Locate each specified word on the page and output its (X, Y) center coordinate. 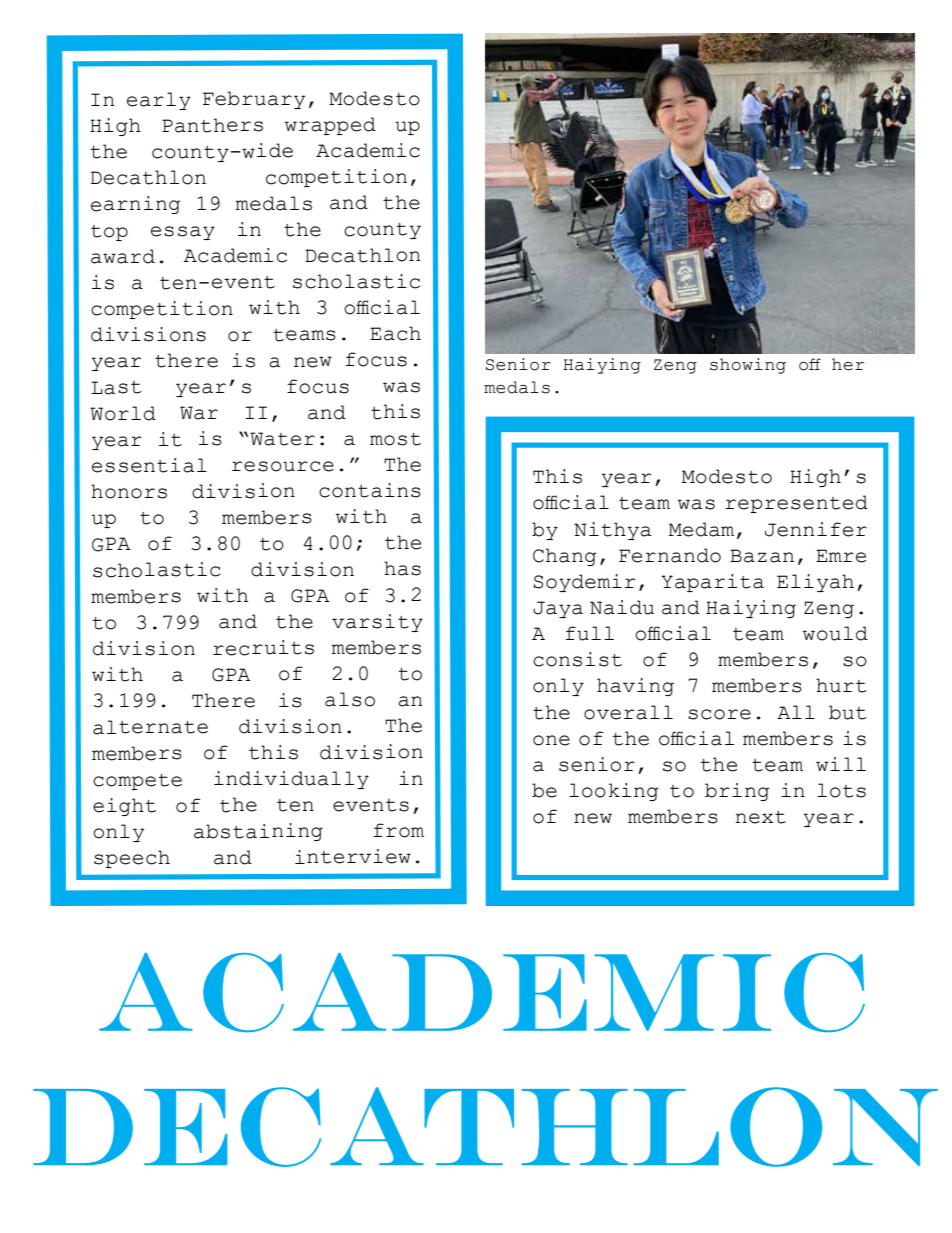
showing (748, 366)
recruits (263, 648)
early (159, 101)
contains (370, 490)
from (399, 830)
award (123, 256)
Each (395, 333)
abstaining (258, 832)
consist (577, 659)
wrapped (330, 126)
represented (796, 504)
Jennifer (816, 529)
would (835, 633)
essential (149, 465)
